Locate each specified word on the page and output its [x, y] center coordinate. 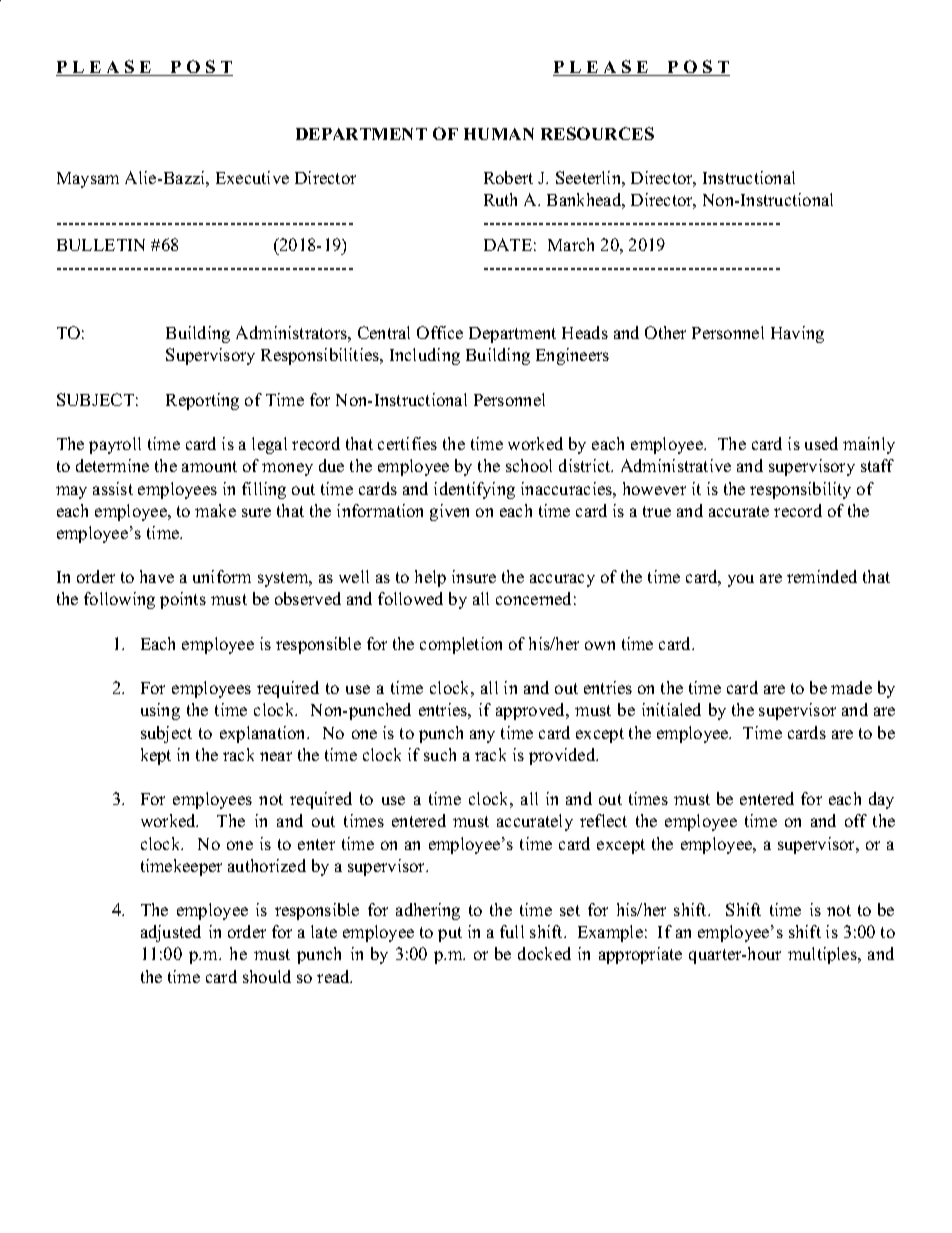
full [512, 931]
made [851, 687]
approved [532, 711]
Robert [508, 177]
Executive [252, 177]
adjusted [171, 933]
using [160, 711]
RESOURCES [597, 133]
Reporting [202, 401]
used [821, 443]
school [529, 465]
